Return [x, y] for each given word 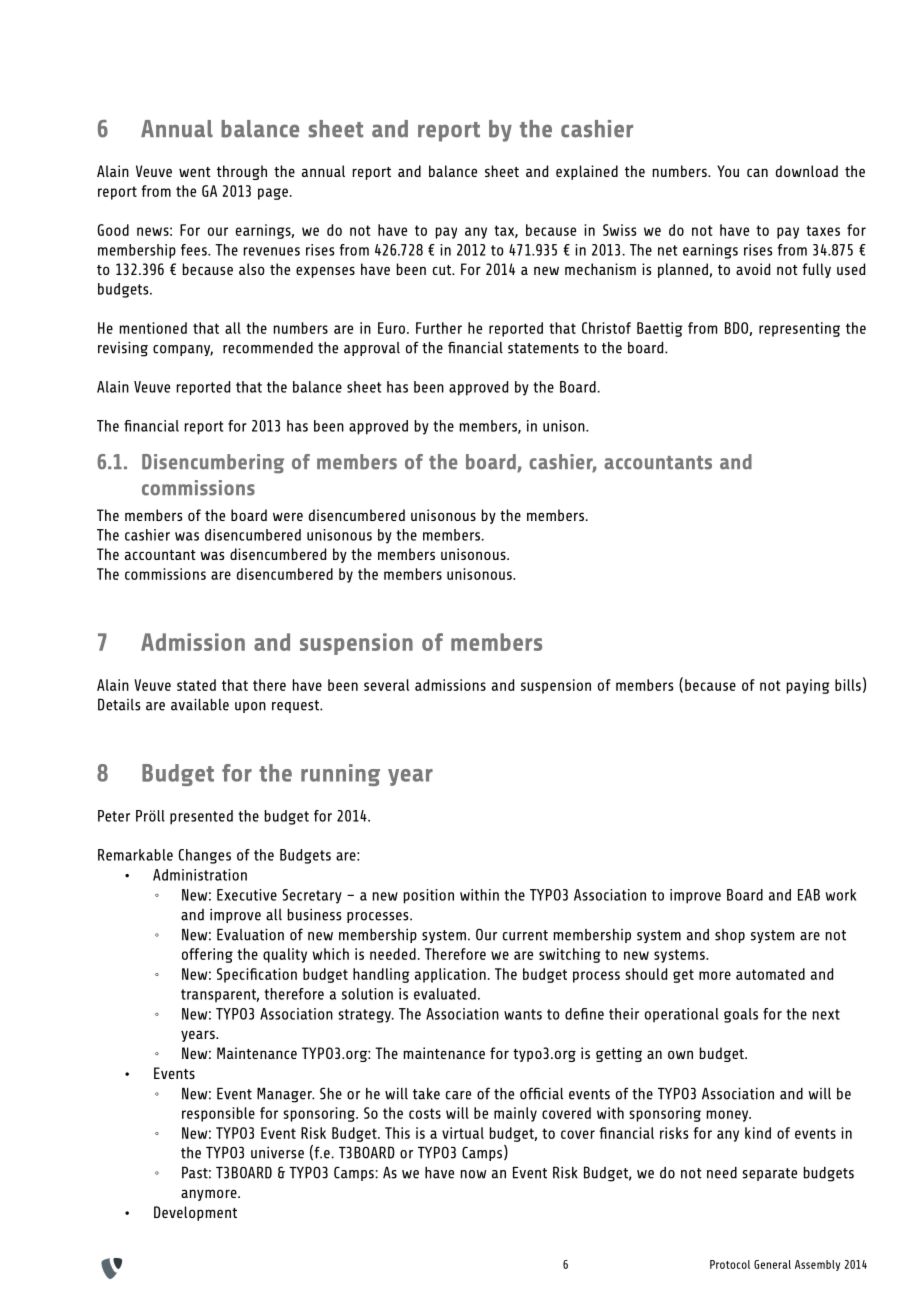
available [200, 705]
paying [808, 686]
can [757, 172]
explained [587, 172]
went [195, 172]
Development [195, 1213]
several [386, 685]
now [473, 1174]
